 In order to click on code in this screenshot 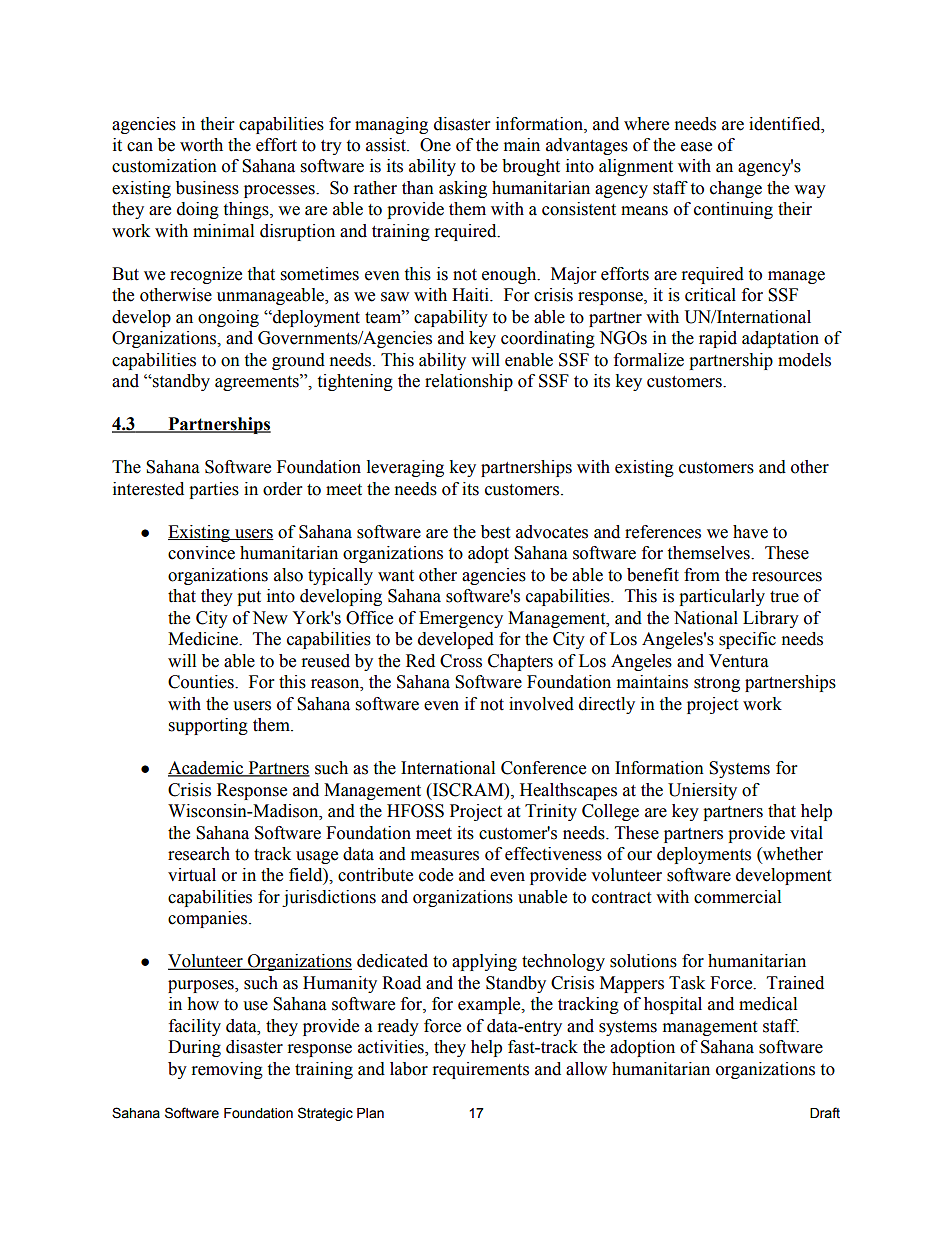, I will do `click(436, 875)`.
